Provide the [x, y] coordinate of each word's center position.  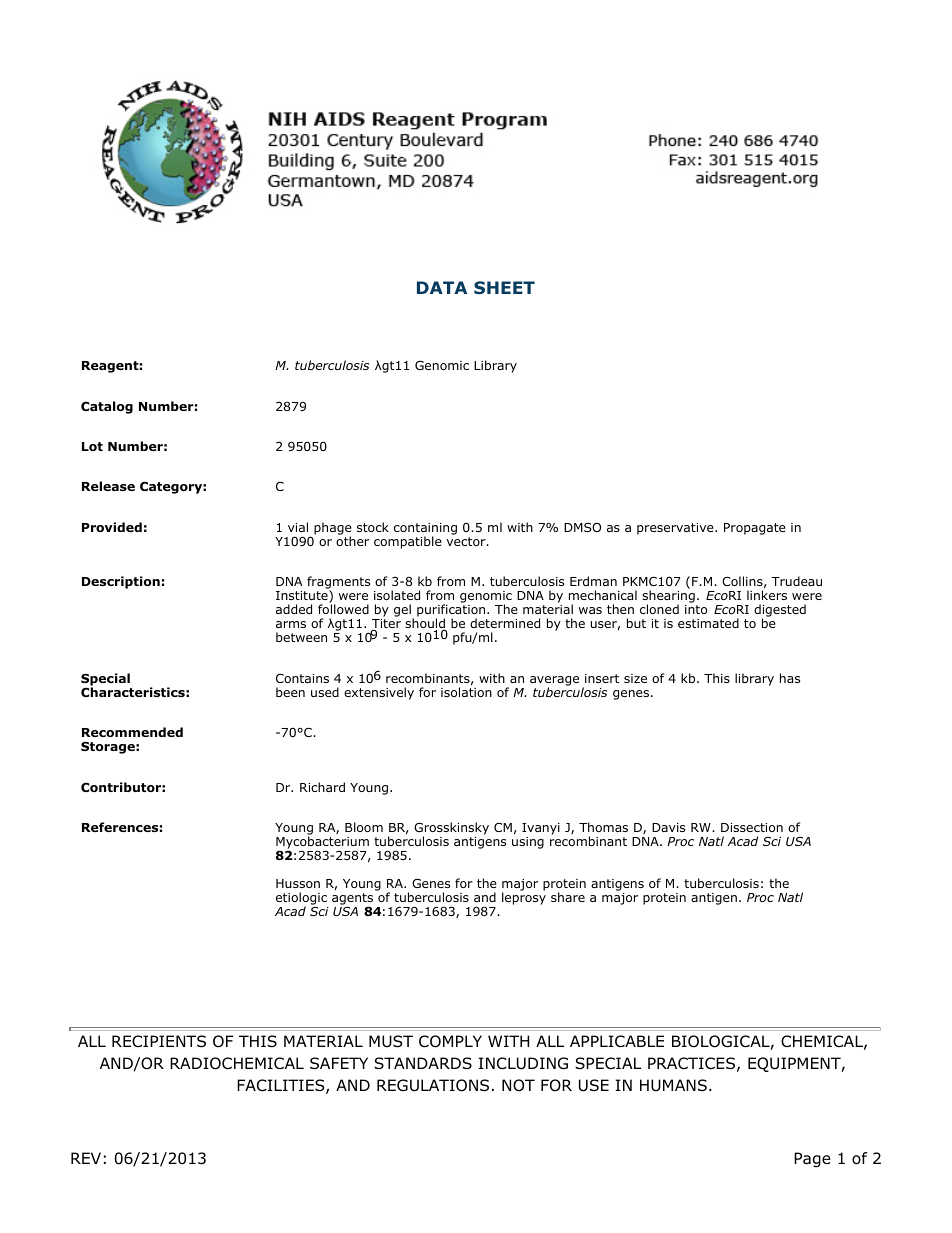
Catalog [107, 407]
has [790, 678]
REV [86, 1158]
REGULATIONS [433, 1085]
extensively [379, 693]
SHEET [504, 287]
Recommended [132, 732]
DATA [442, 287]
